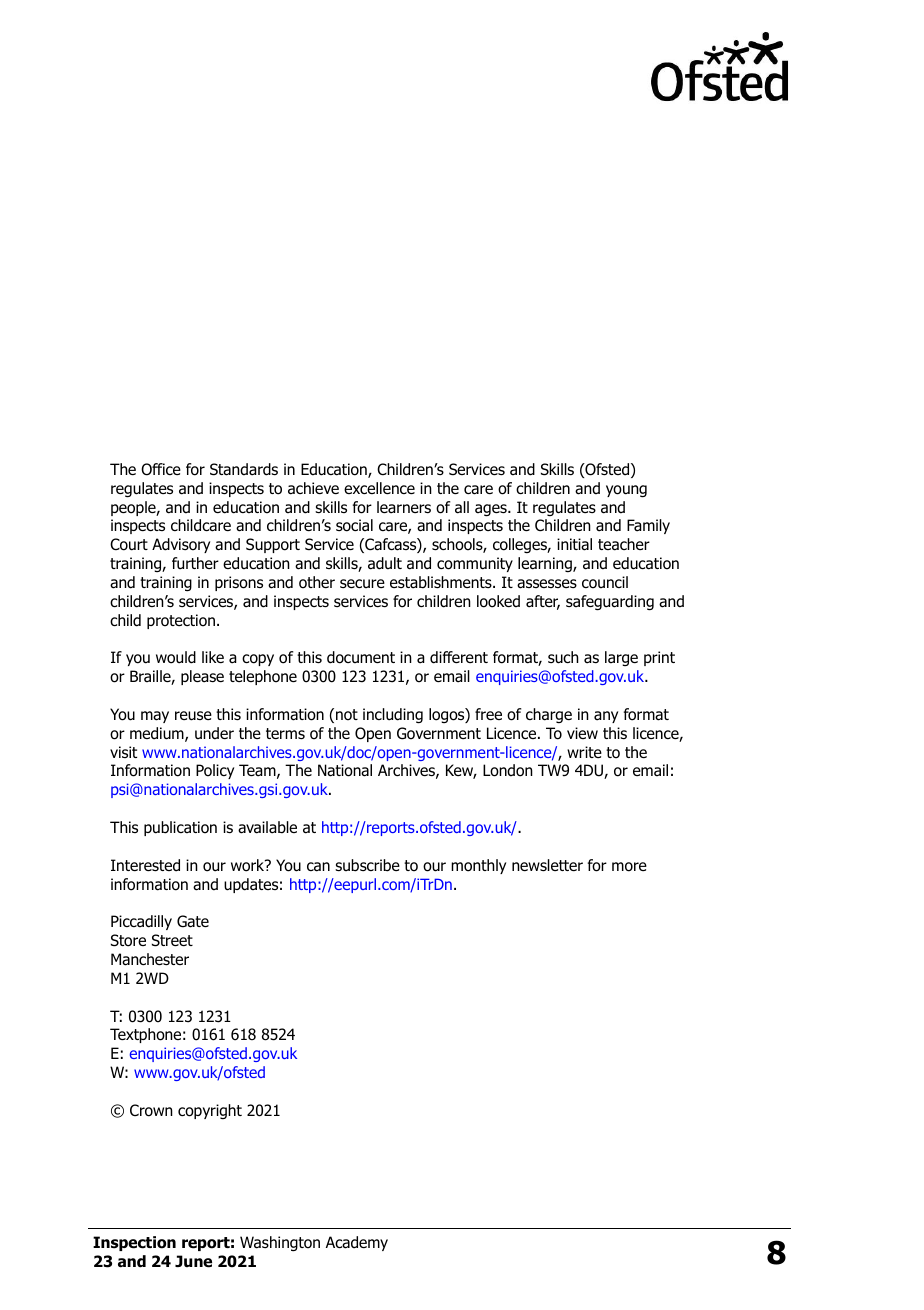  Describe the element at coordinates (161, 469) in the page. I see `Office` at that location.
